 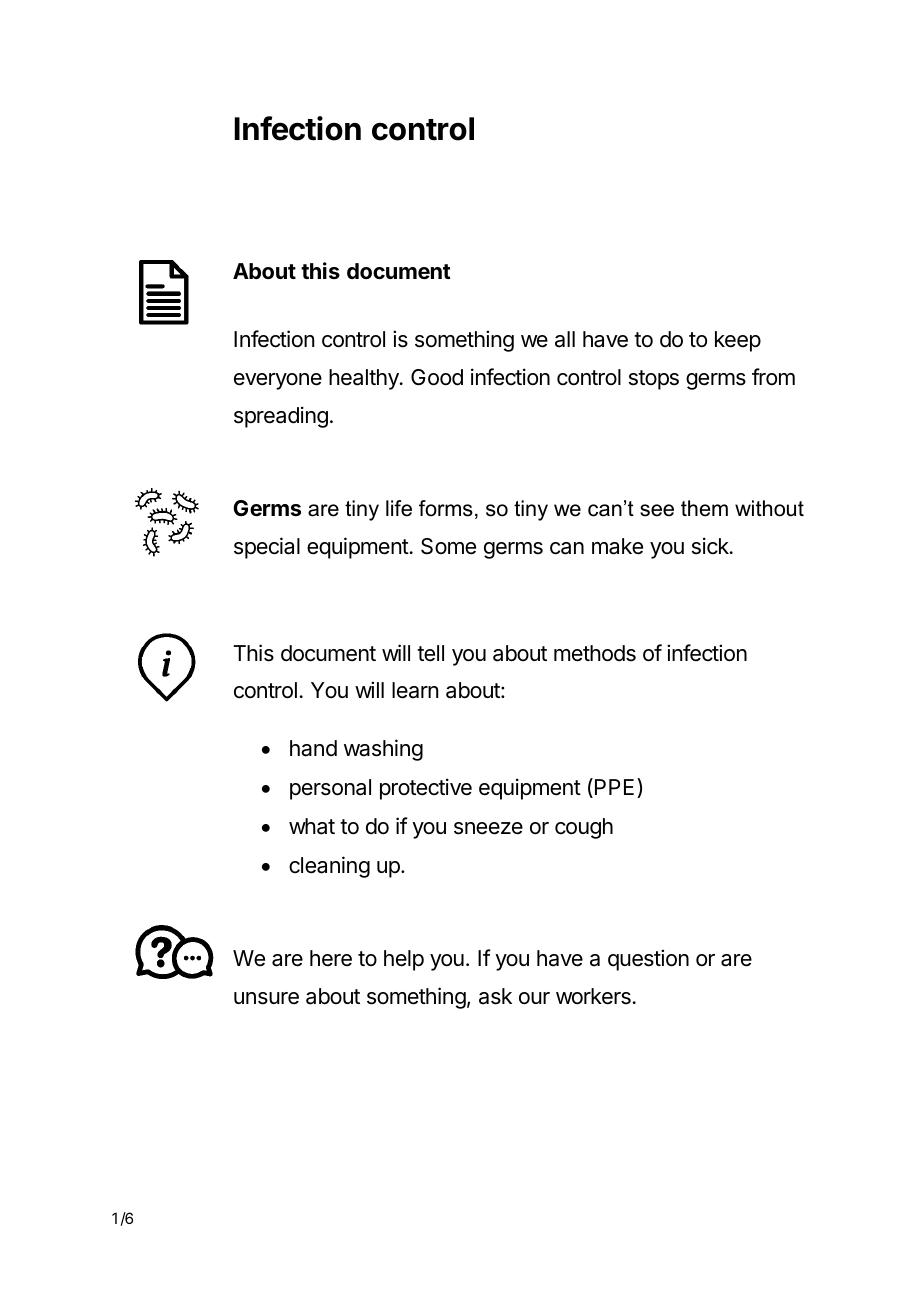 What do you see at coordinates (565, 339) in the document?
I see `all` at bounding box center [565, 339].
